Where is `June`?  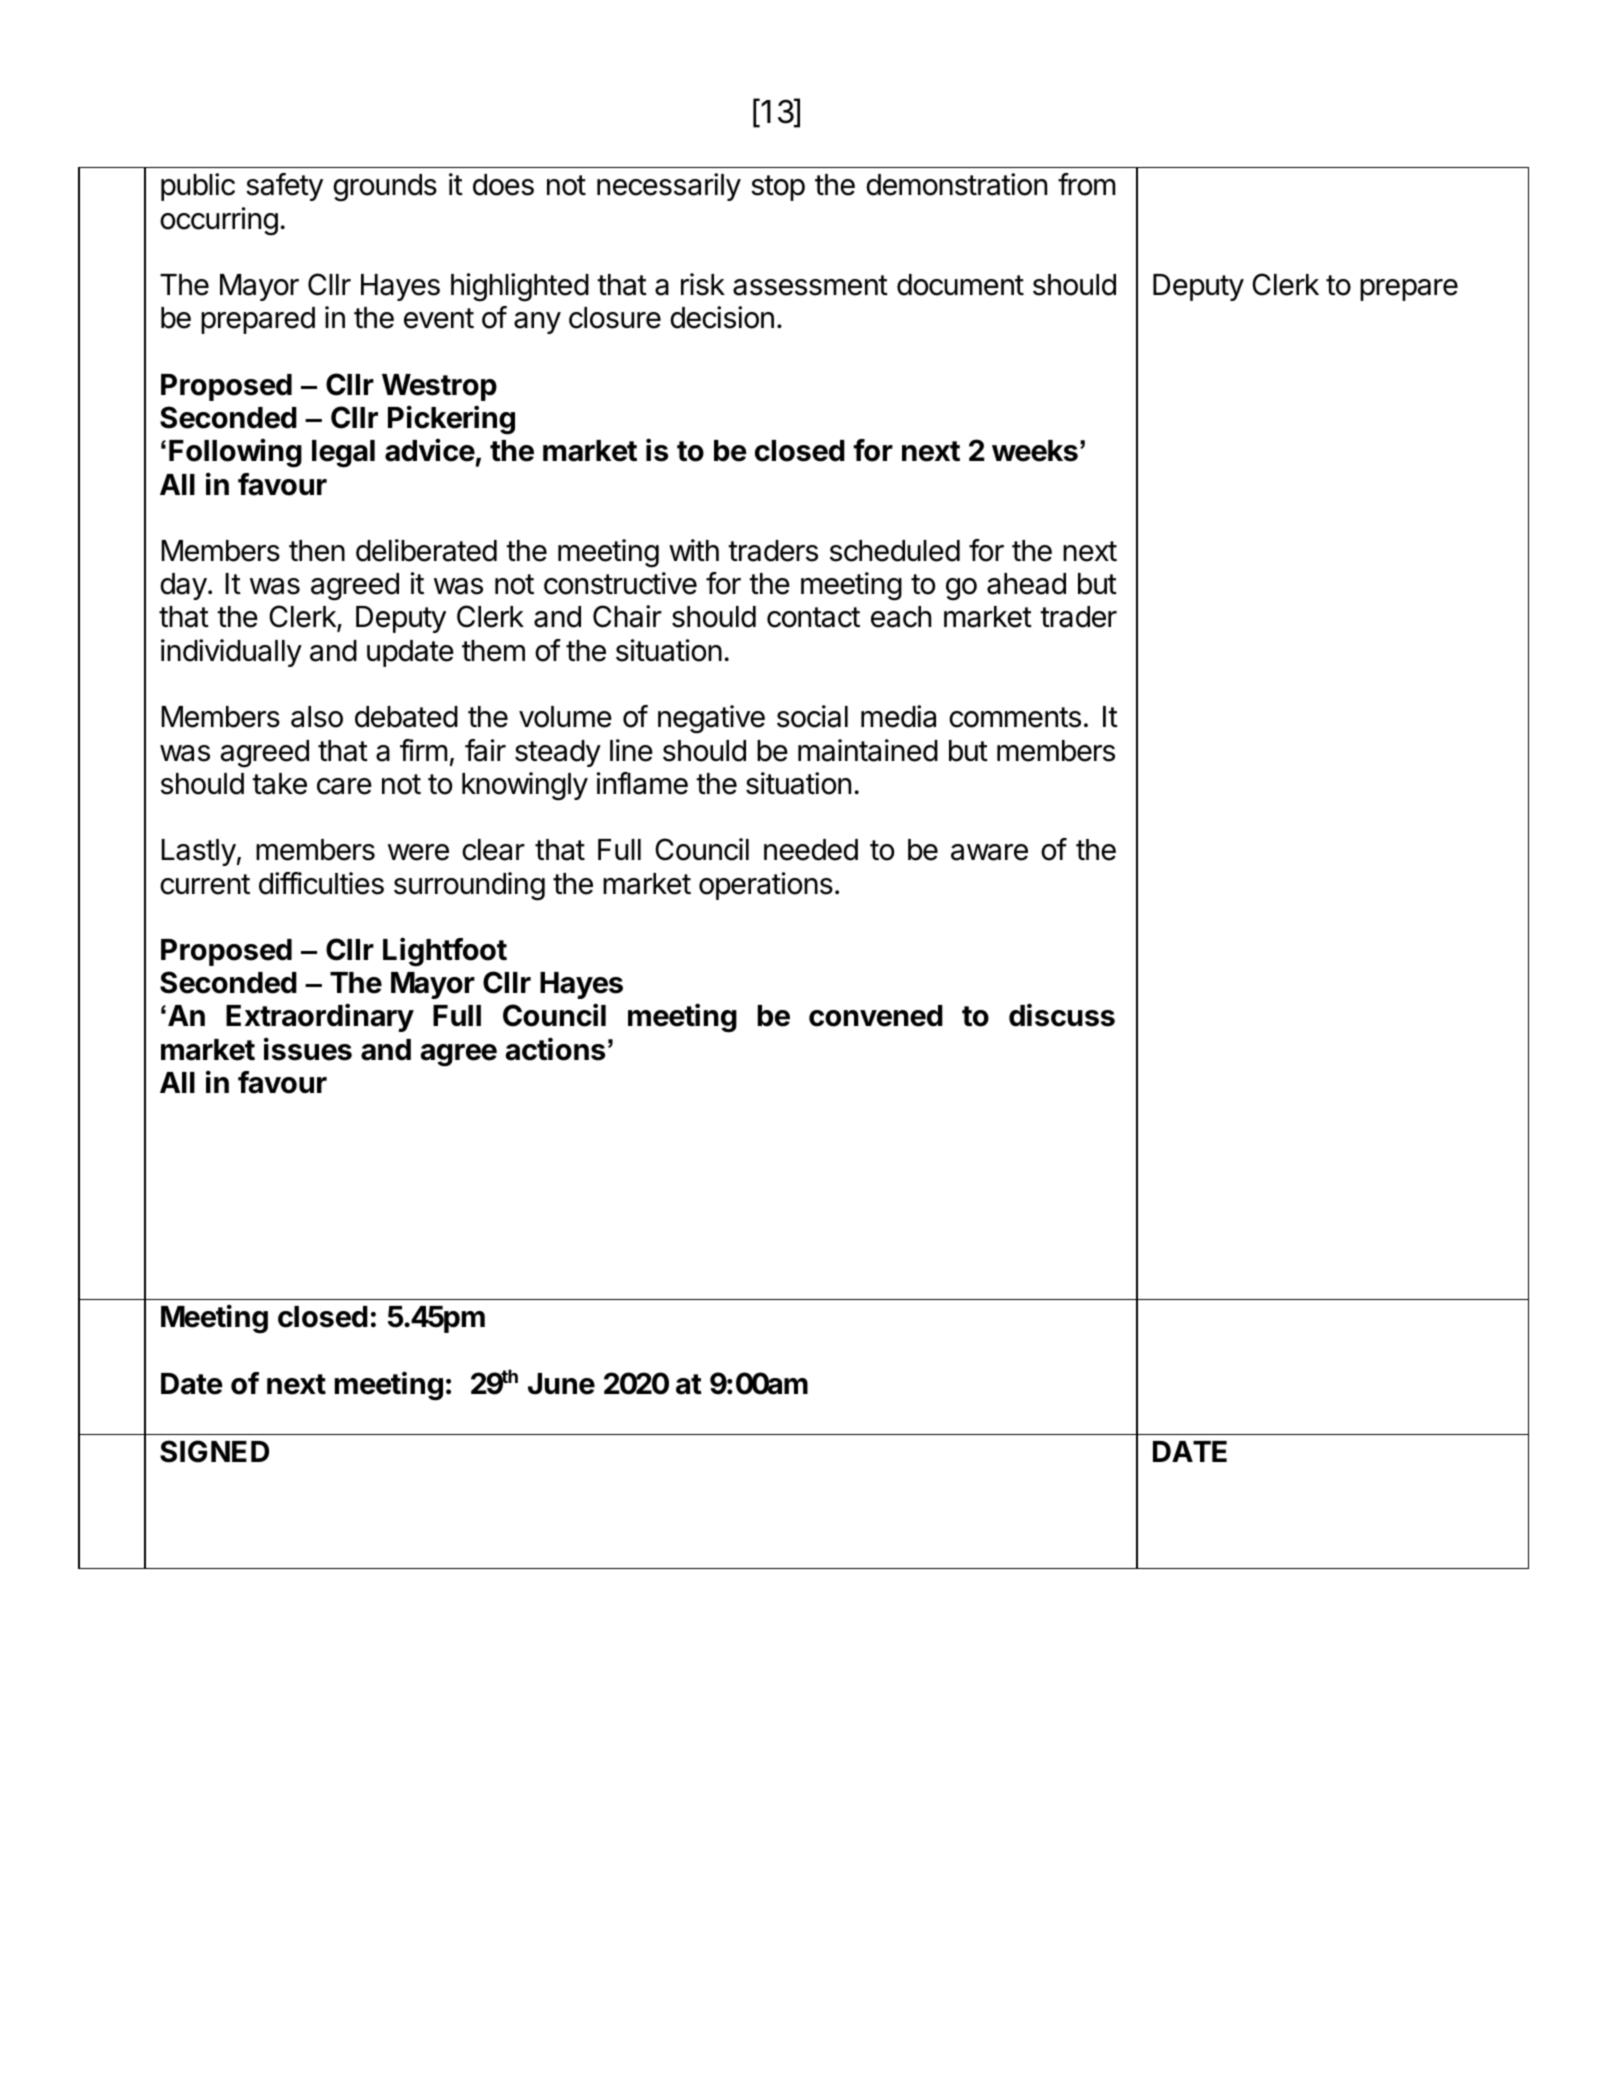
June is located at coordinates (561, 1384).
